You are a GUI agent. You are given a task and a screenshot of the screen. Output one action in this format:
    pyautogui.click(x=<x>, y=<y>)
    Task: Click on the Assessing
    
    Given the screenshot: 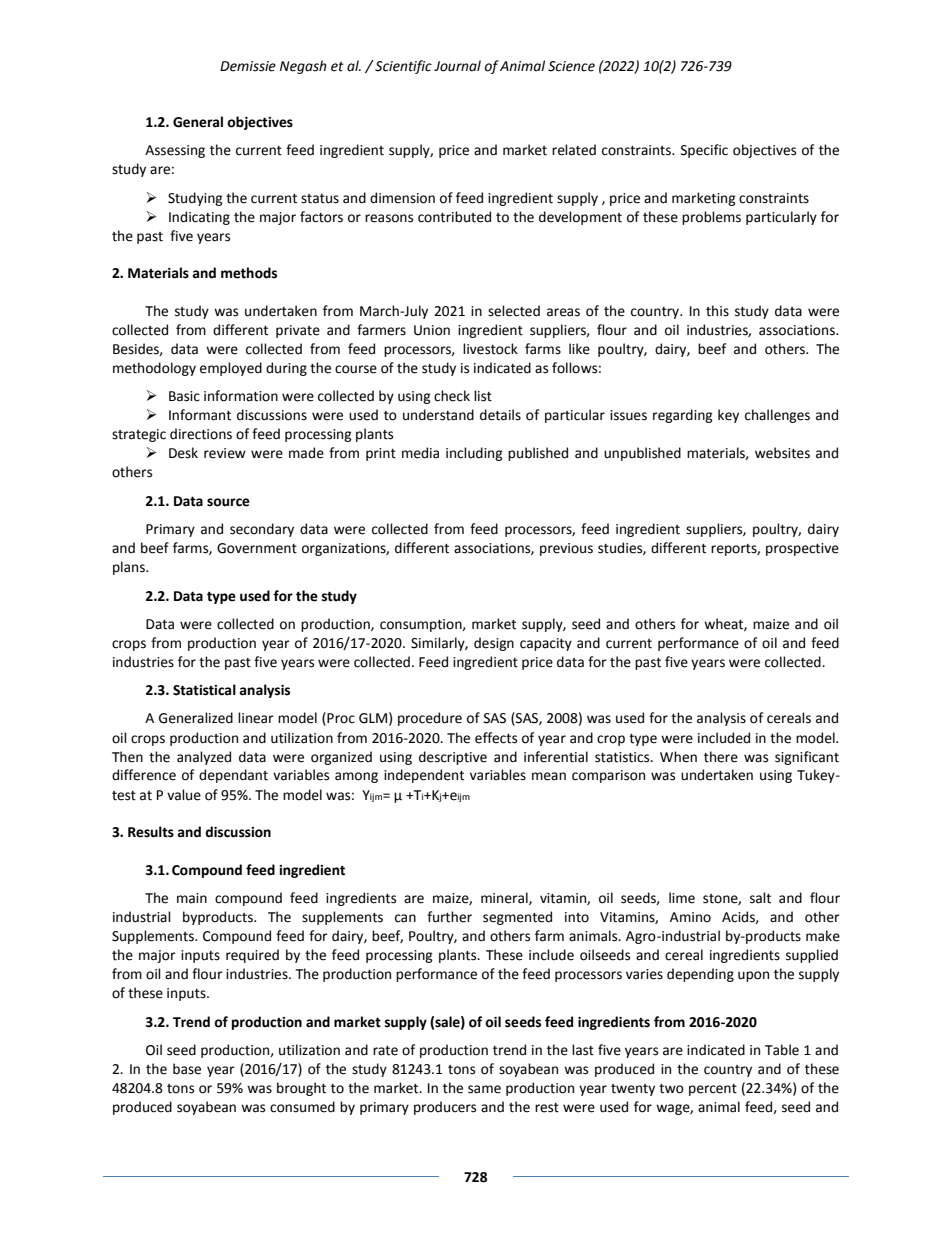 What is the action you would take?
    pyautogui.click(x=175, y=151)
